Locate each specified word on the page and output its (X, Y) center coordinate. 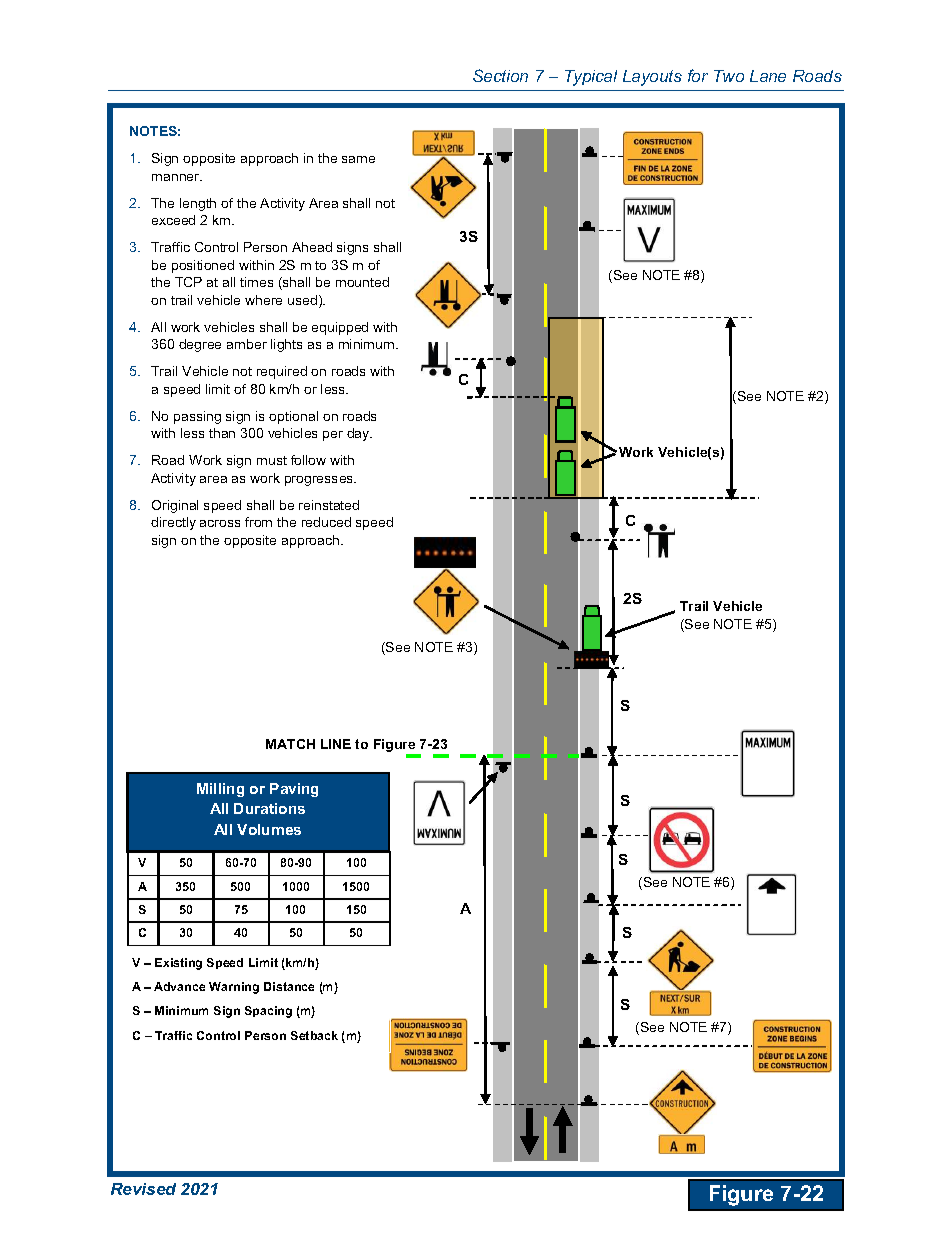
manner (177, 177)
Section (500, 75)
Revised (143, 1189)
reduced (326, 522)
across (220, 523)
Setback (314, 1035)
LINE (336, 744)
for (698, 75)
